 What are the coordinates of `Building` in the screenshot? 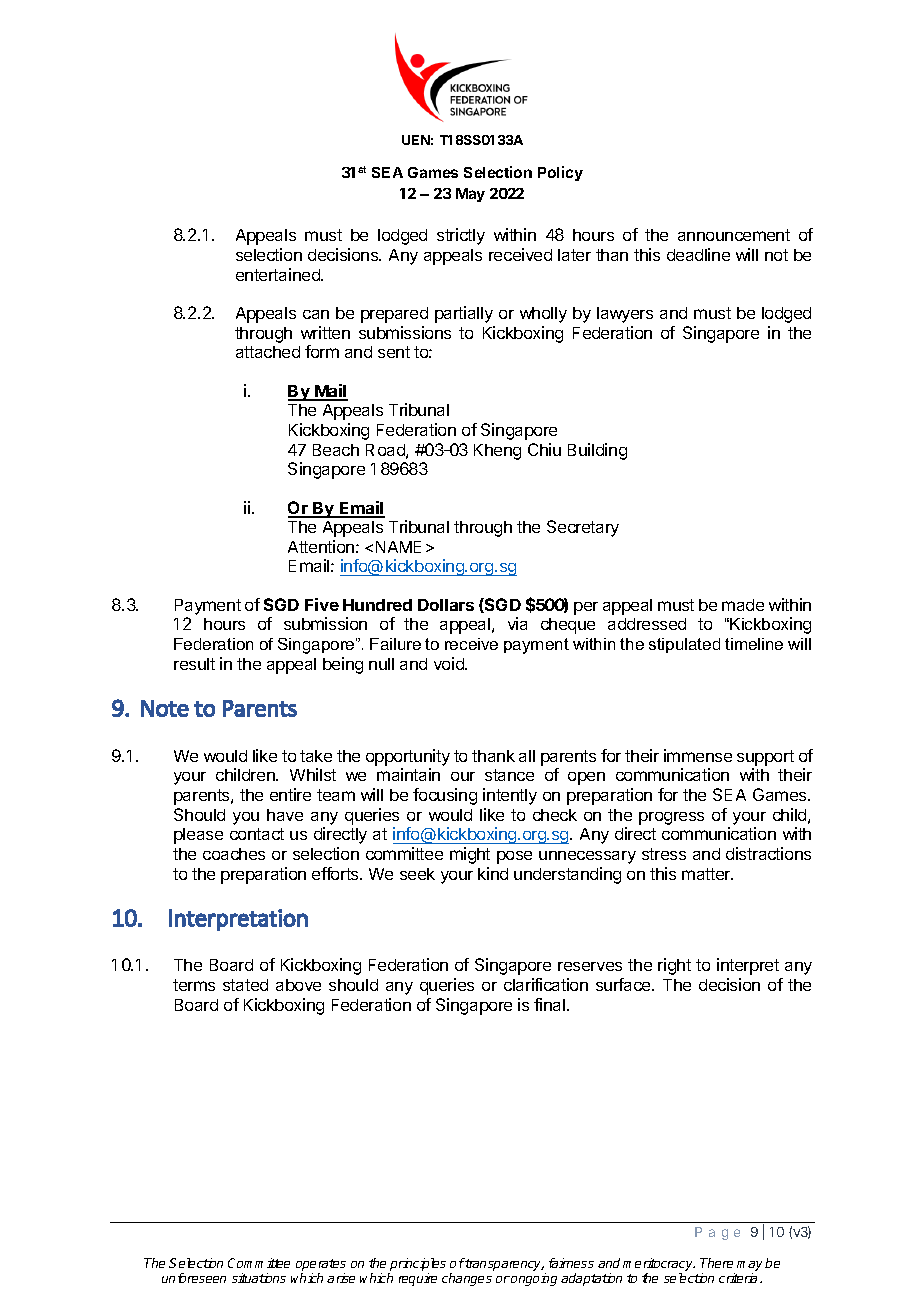 It's located at (597, 451).
